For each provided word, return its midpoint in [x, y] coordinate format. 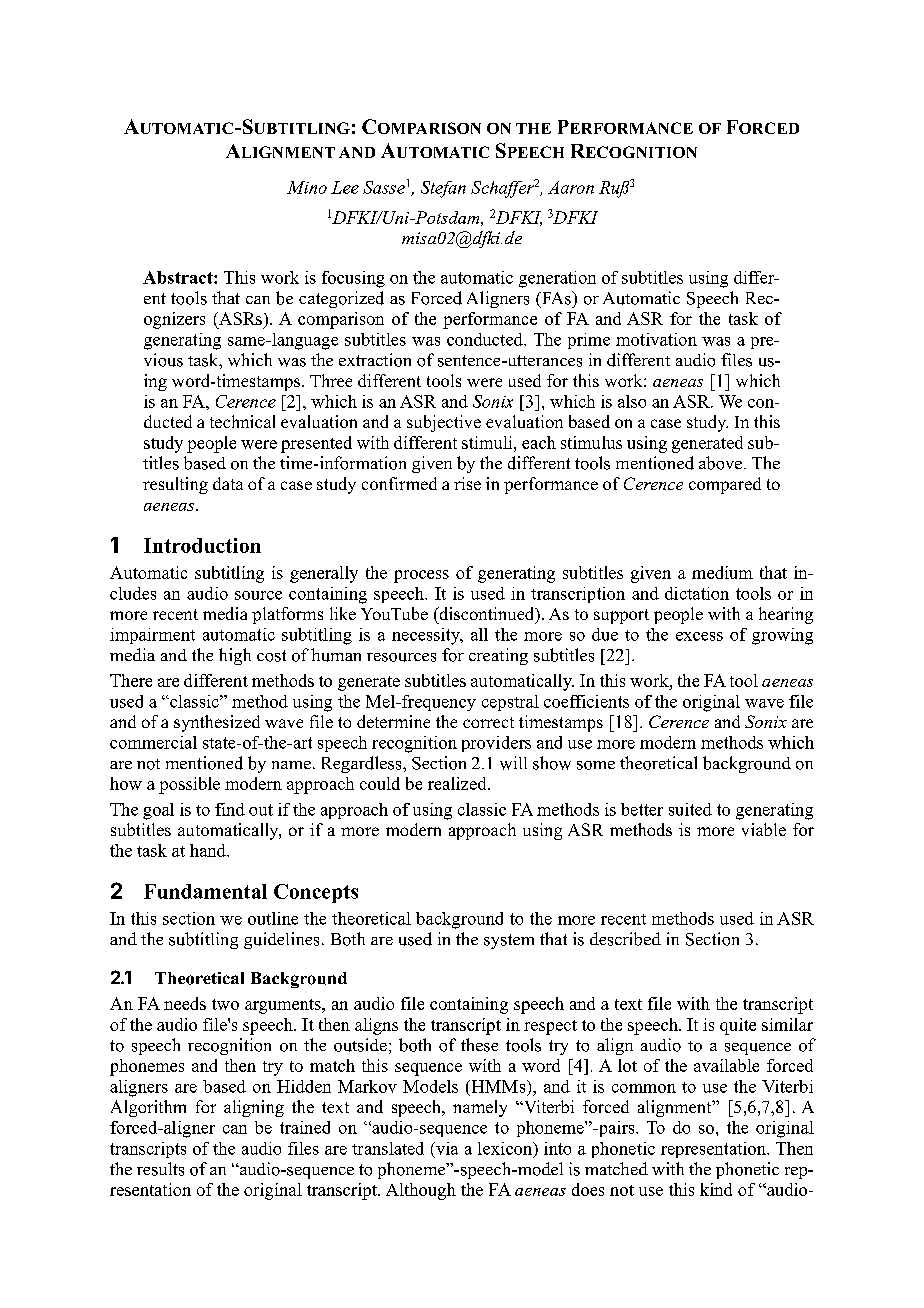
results [160, 1169]
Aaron [571, 187]
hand [209, 850]
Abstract [179, 277]
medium [722, 572]
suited [690, 809]
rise [467, 483]
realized [458, 783]
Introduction [202, 545]
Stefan [443, 189]
